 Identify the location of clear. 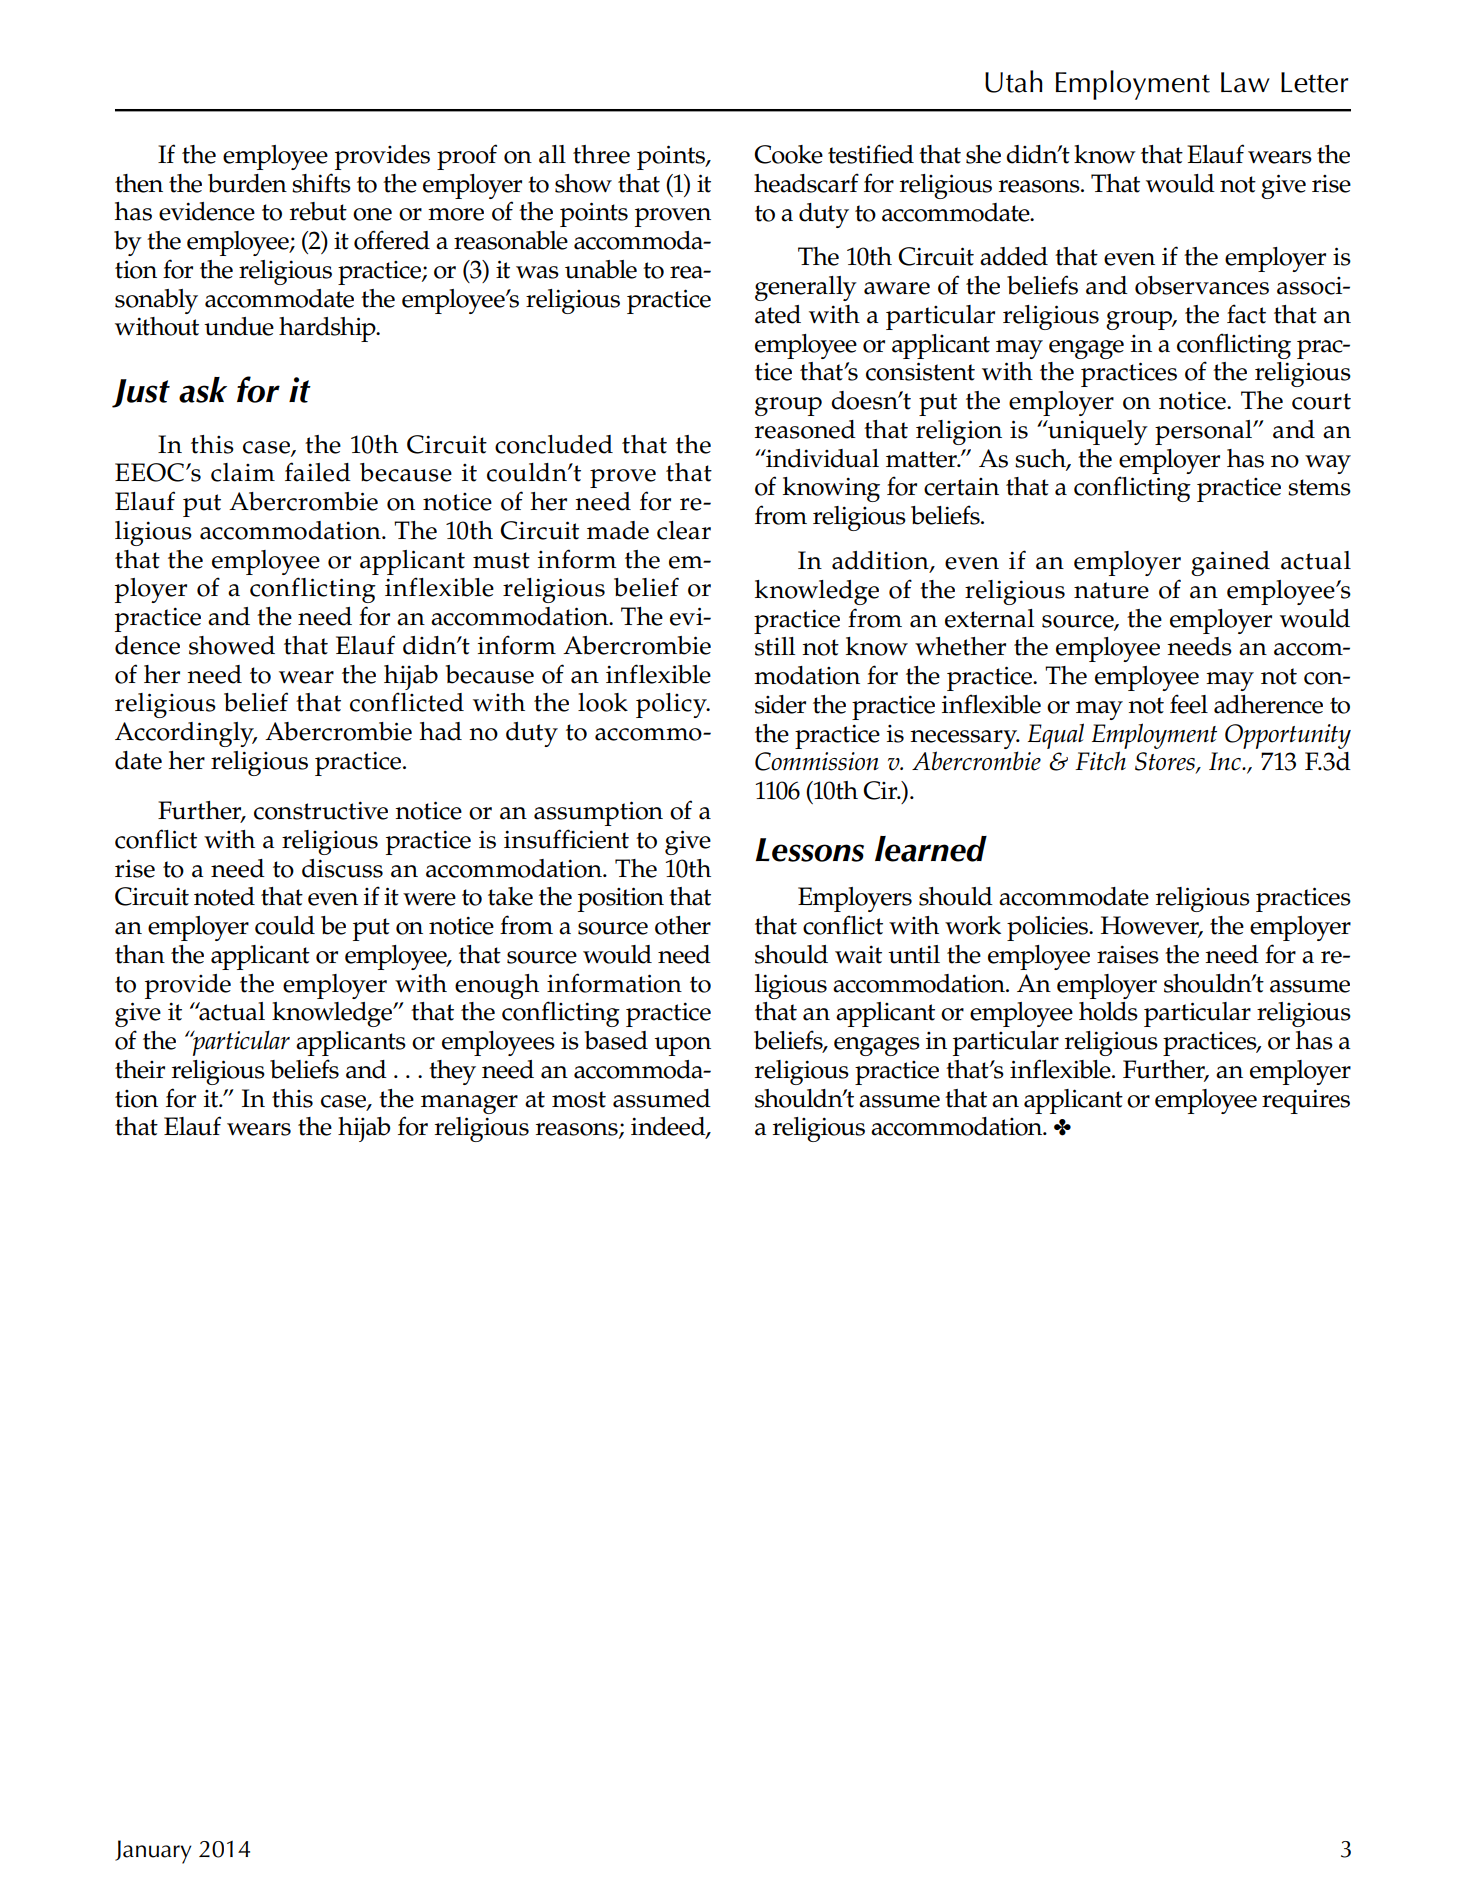
(684, 530).
